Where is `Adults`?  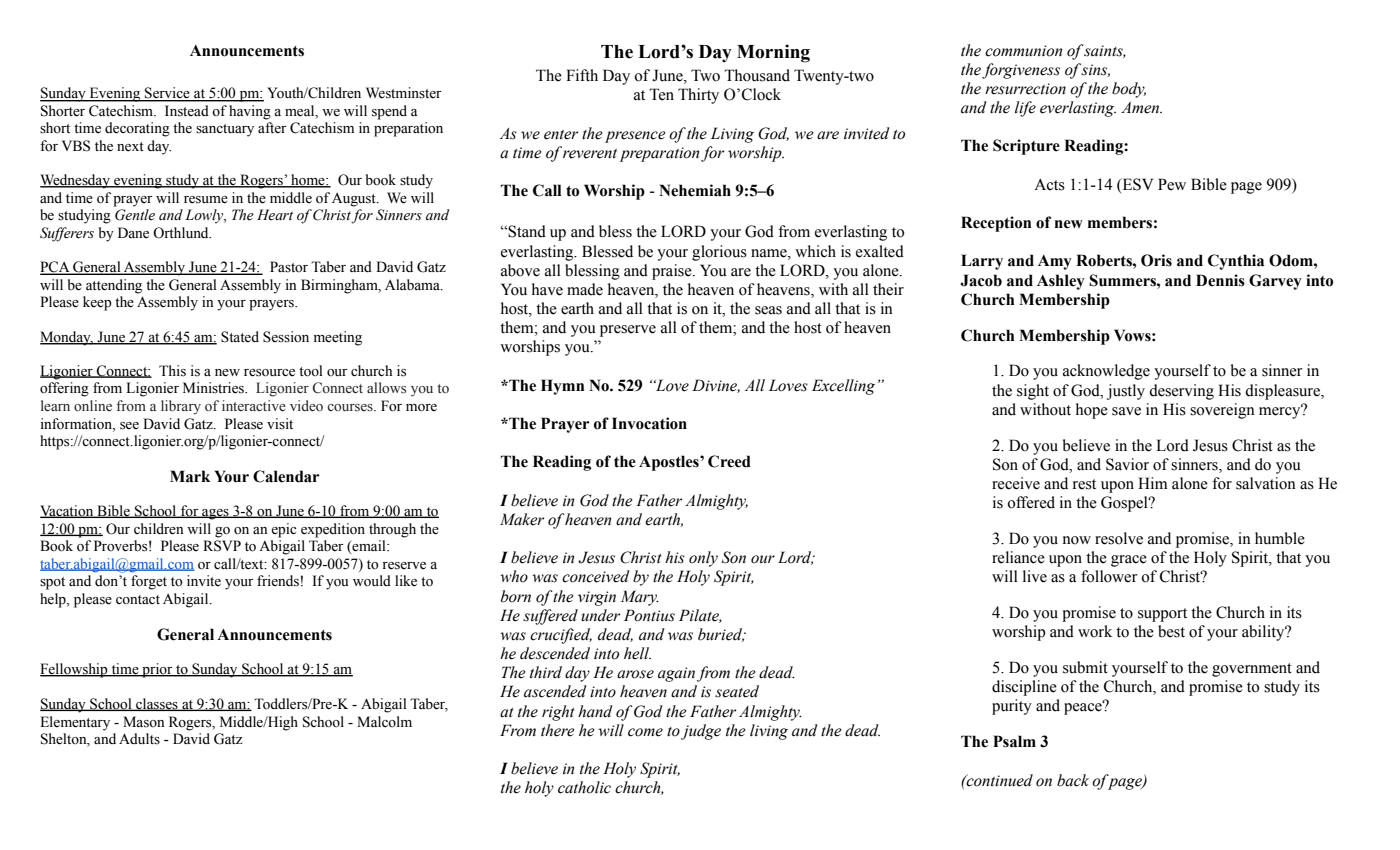
Adults is located at coordinates (139, 739).
